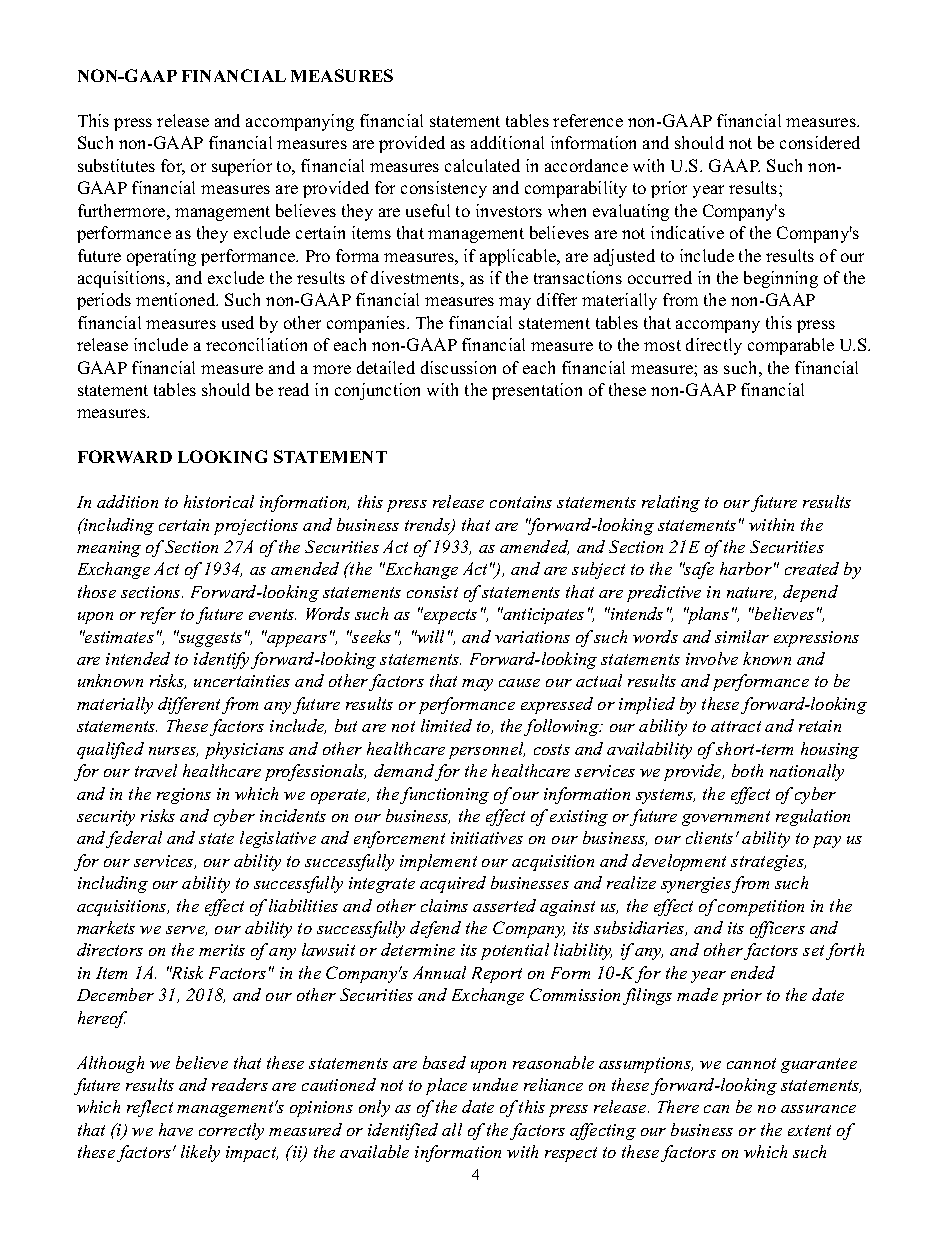  What do you see at coordinates (820, 142) in the screenshot?
I see `considered` at bounding box center [820, 142].
